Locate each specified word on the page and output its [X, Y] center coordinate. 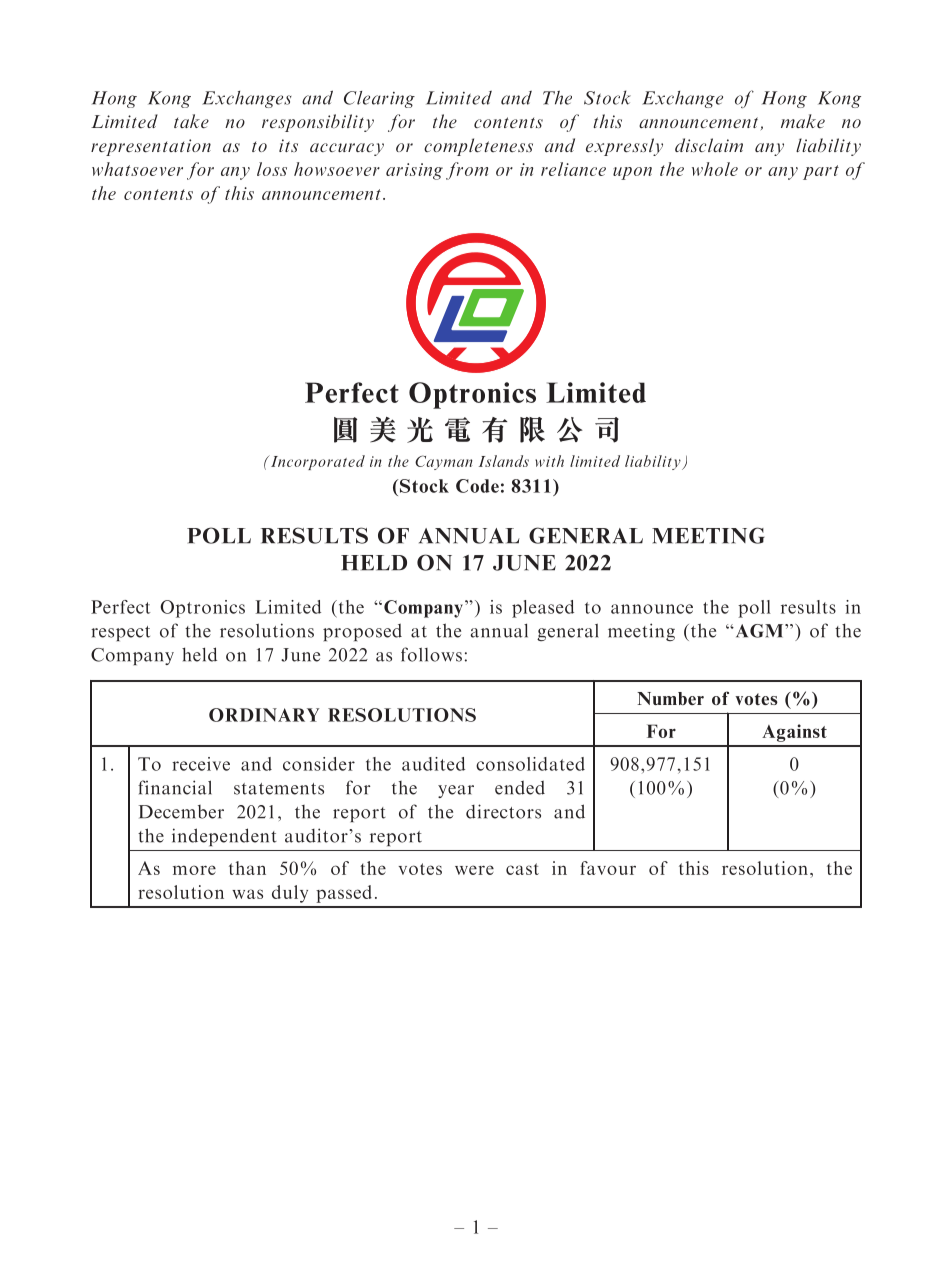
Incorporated [317, 462]
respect [120, 633]
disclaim [709, 145]
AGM [759, 631]
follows [431, 654]
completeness [478, 147]
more [194, 870]
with [549, 461]
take [191, 121]
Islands [504, 461]
